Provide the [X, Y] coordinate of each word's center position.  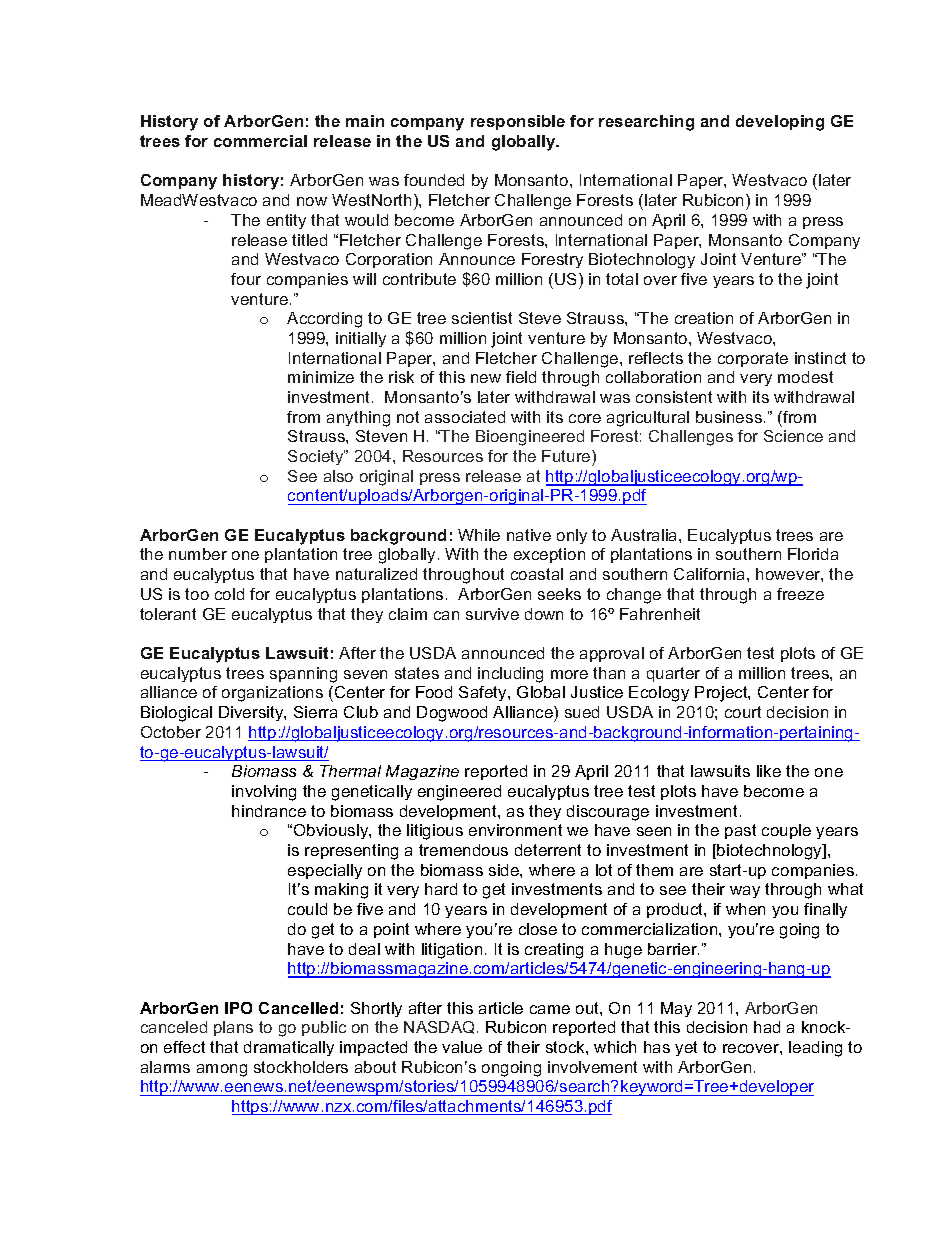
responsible [518, 122]
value [462, 1047]
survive [492, 614]
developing [780, 123]
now [312, 201]
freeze [800, 594]
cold [229, 594]
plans [233, 1028]
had [767, 1027]
